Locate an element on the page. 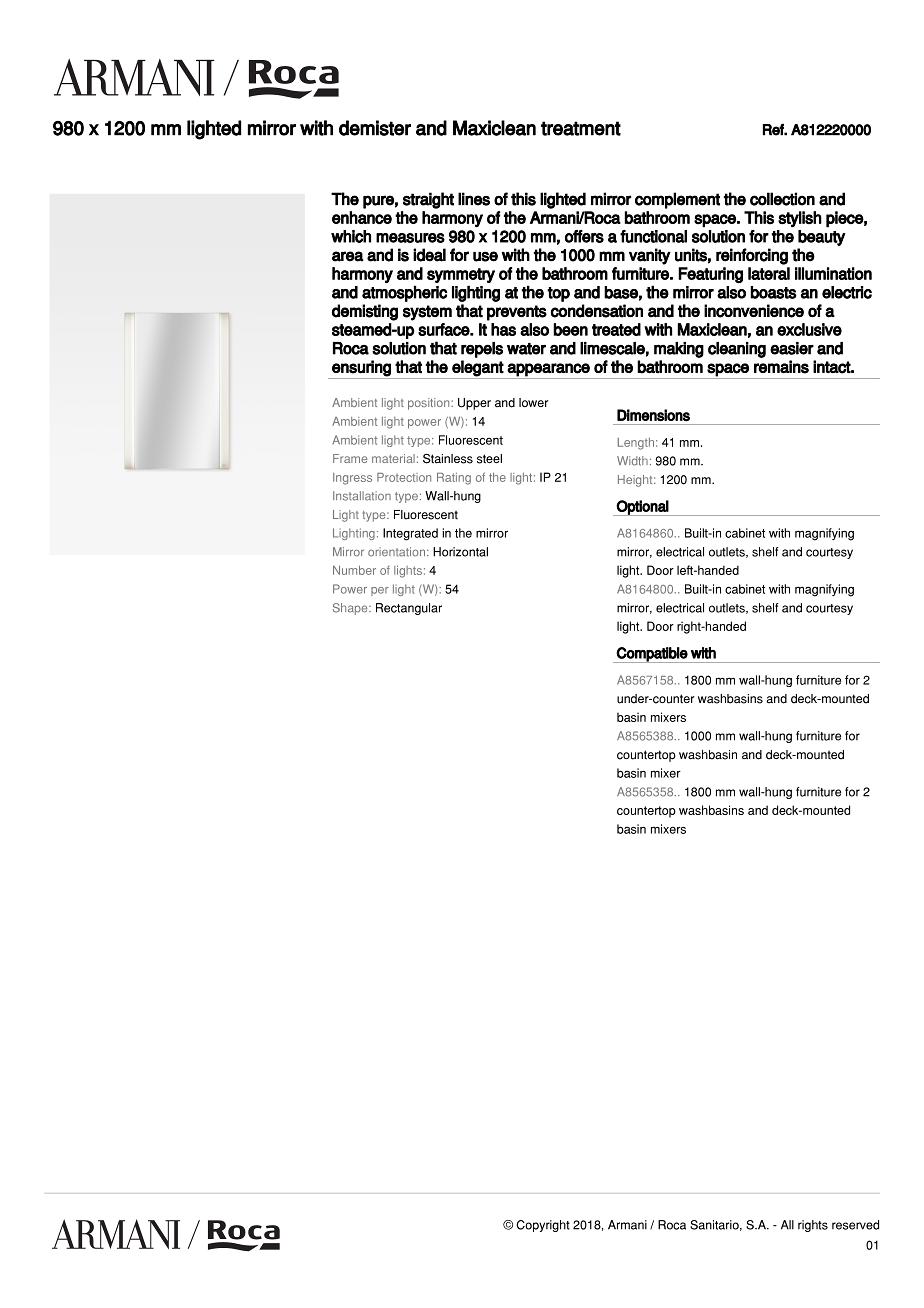 This page has height=1308, width=924. remains is located at coordinates (781, 367).
